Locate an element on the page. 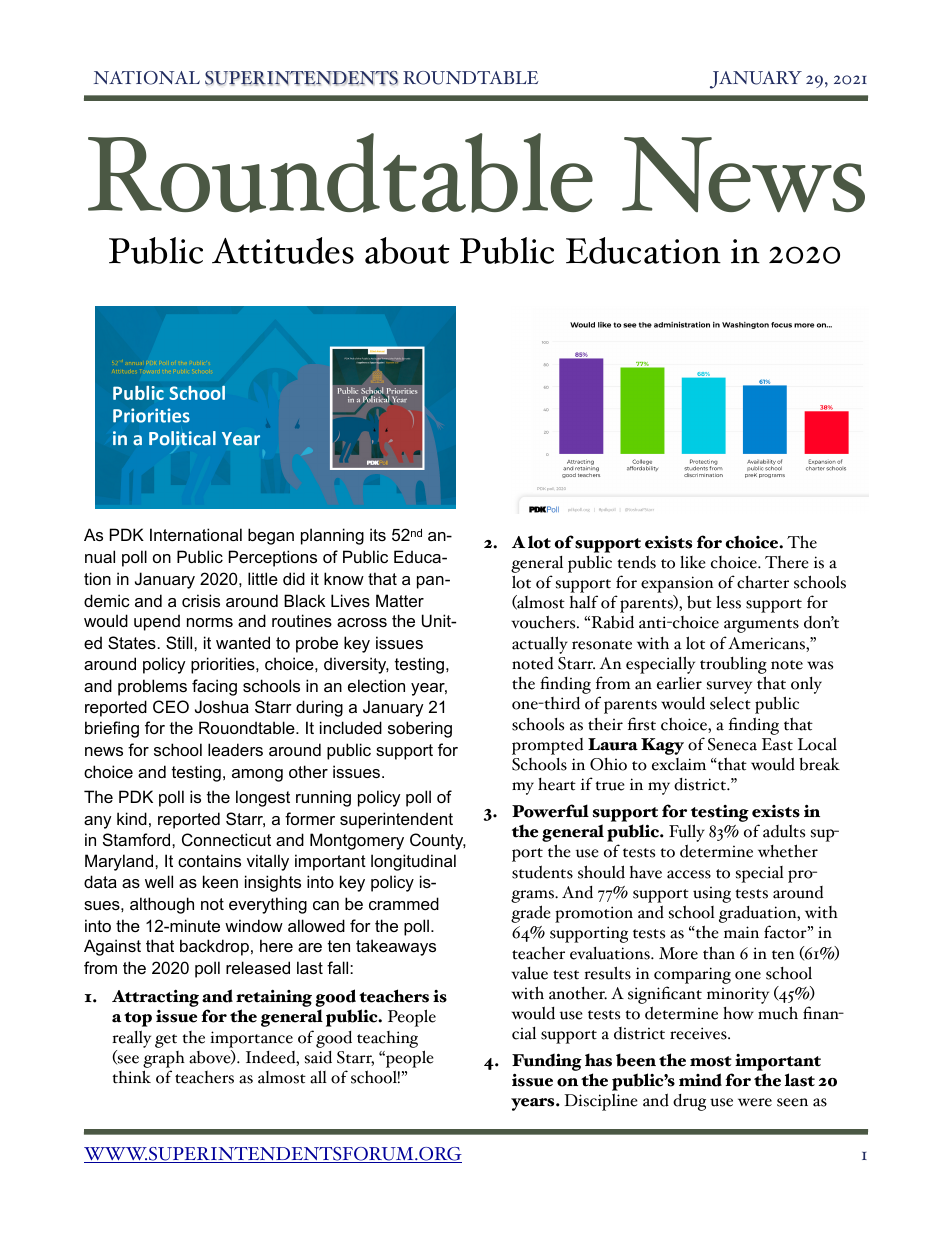 The height and width of the document is (1233, 952). Funding is located at coordinates (547, 1063).
